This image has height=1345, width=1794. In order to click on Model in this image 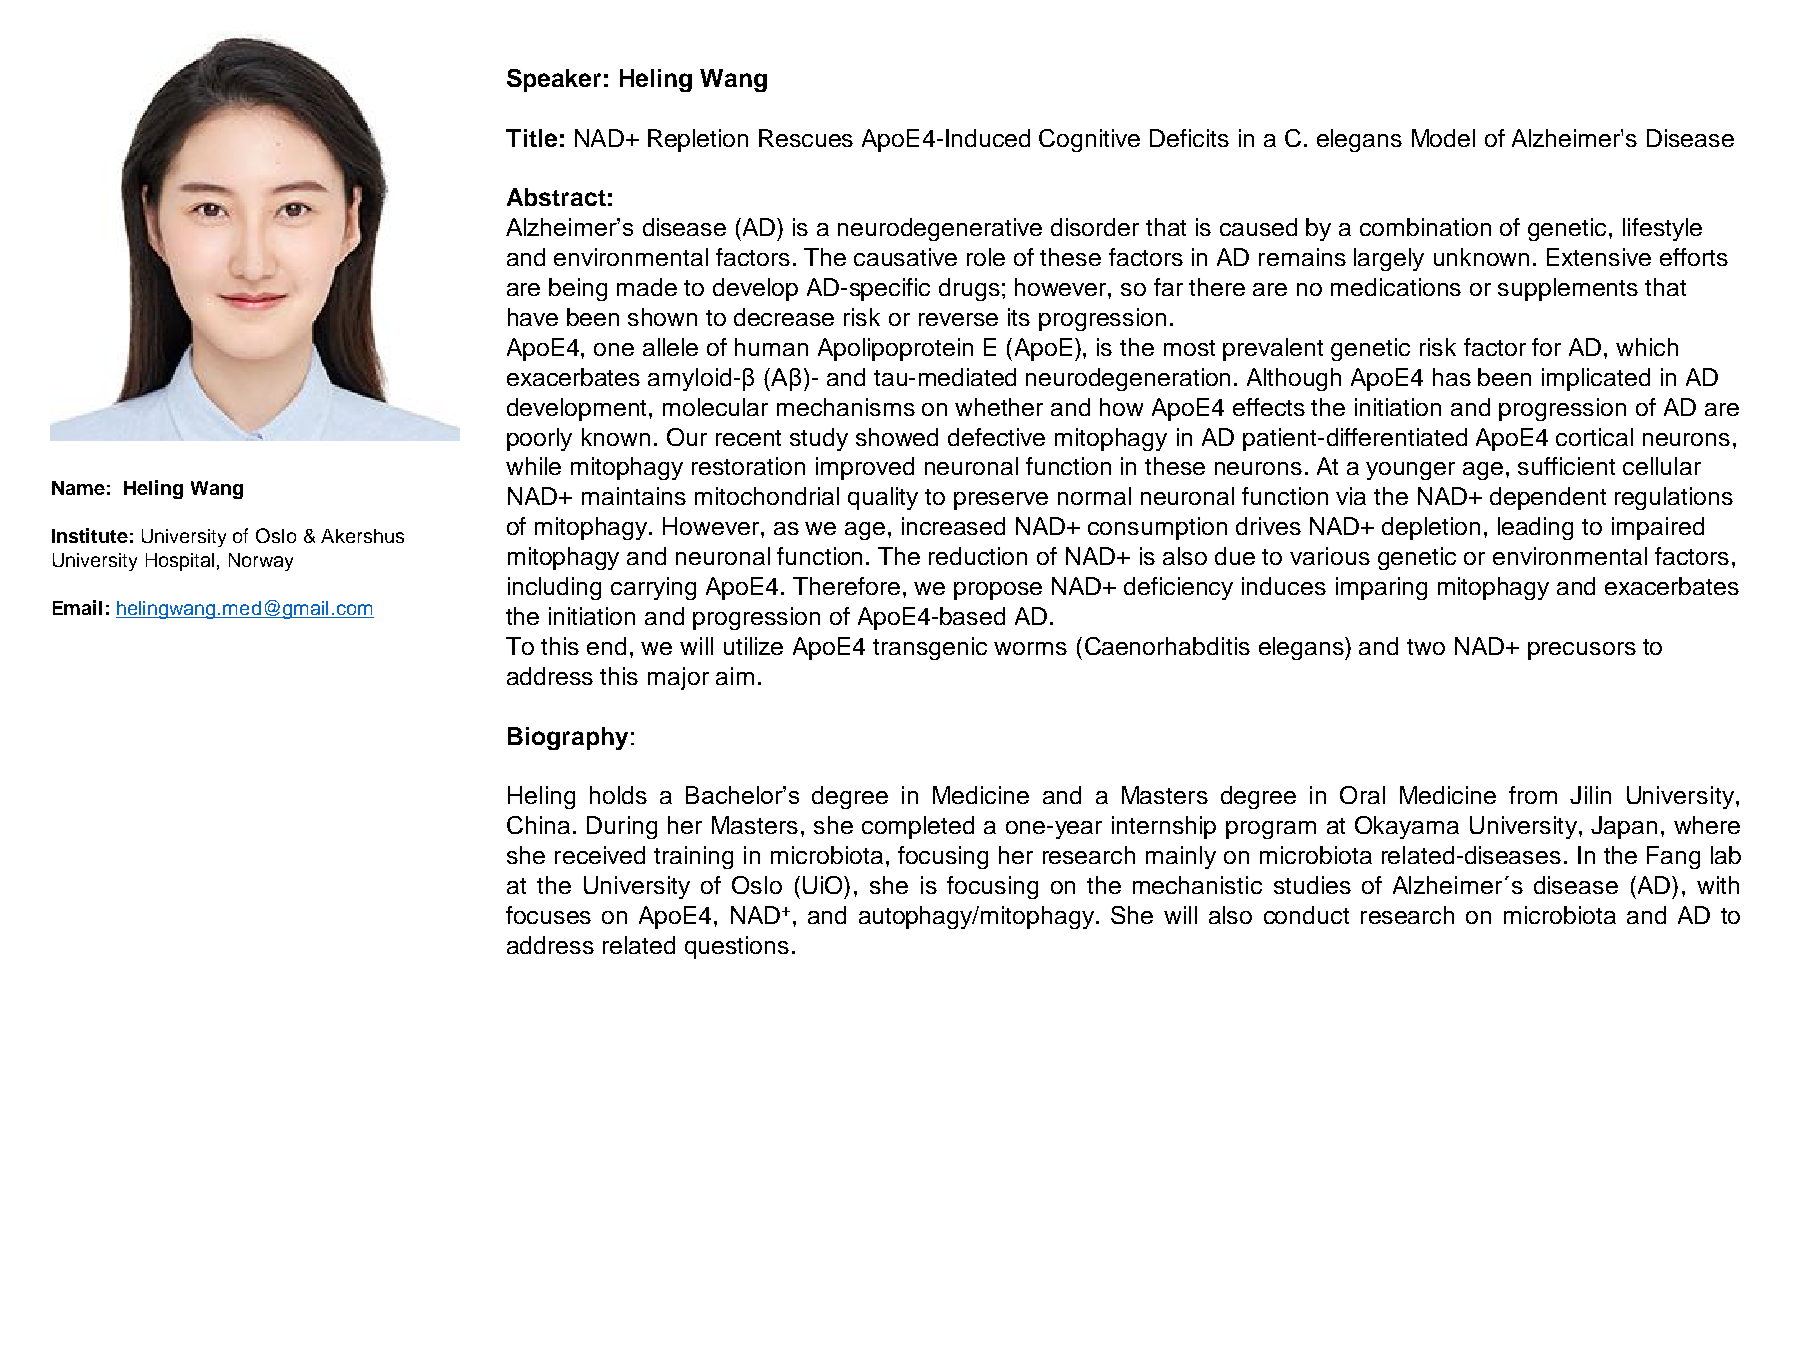, I will do `click(1443, 138)`.
